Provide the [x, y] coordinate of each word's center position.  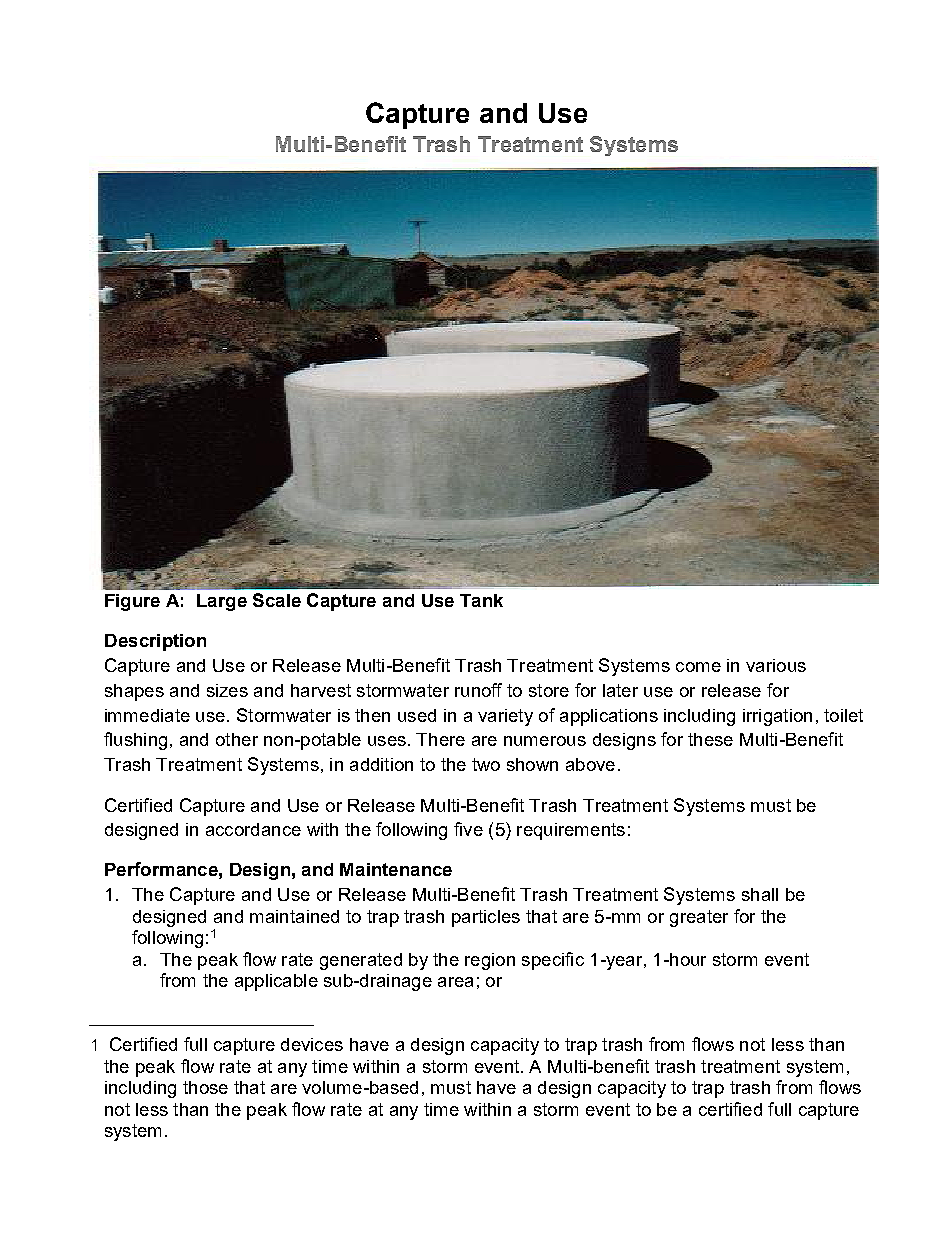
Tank [481, 600]
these [710, 739]
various [776, 665]
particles [486, 918]
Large [222, 602]
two [486, 764]
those [205, 1087]
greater [699, 918]
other [237, 739]
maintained [294, 916]
